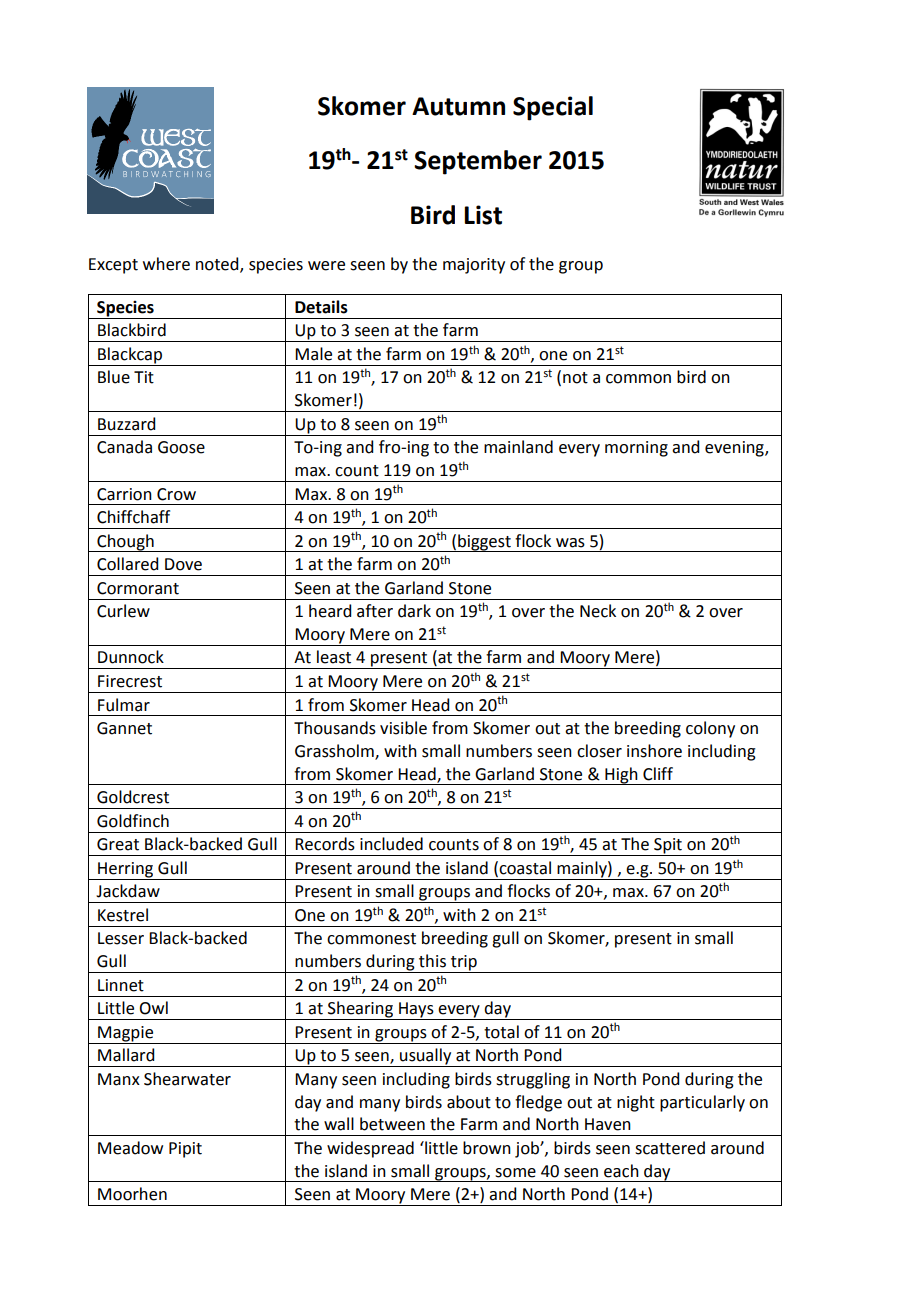 Image resolution: width=924 pixels, height=1308 pixels. Describe the element at coordinates (458, 106) in the document. I see `Autumn` at that location.
